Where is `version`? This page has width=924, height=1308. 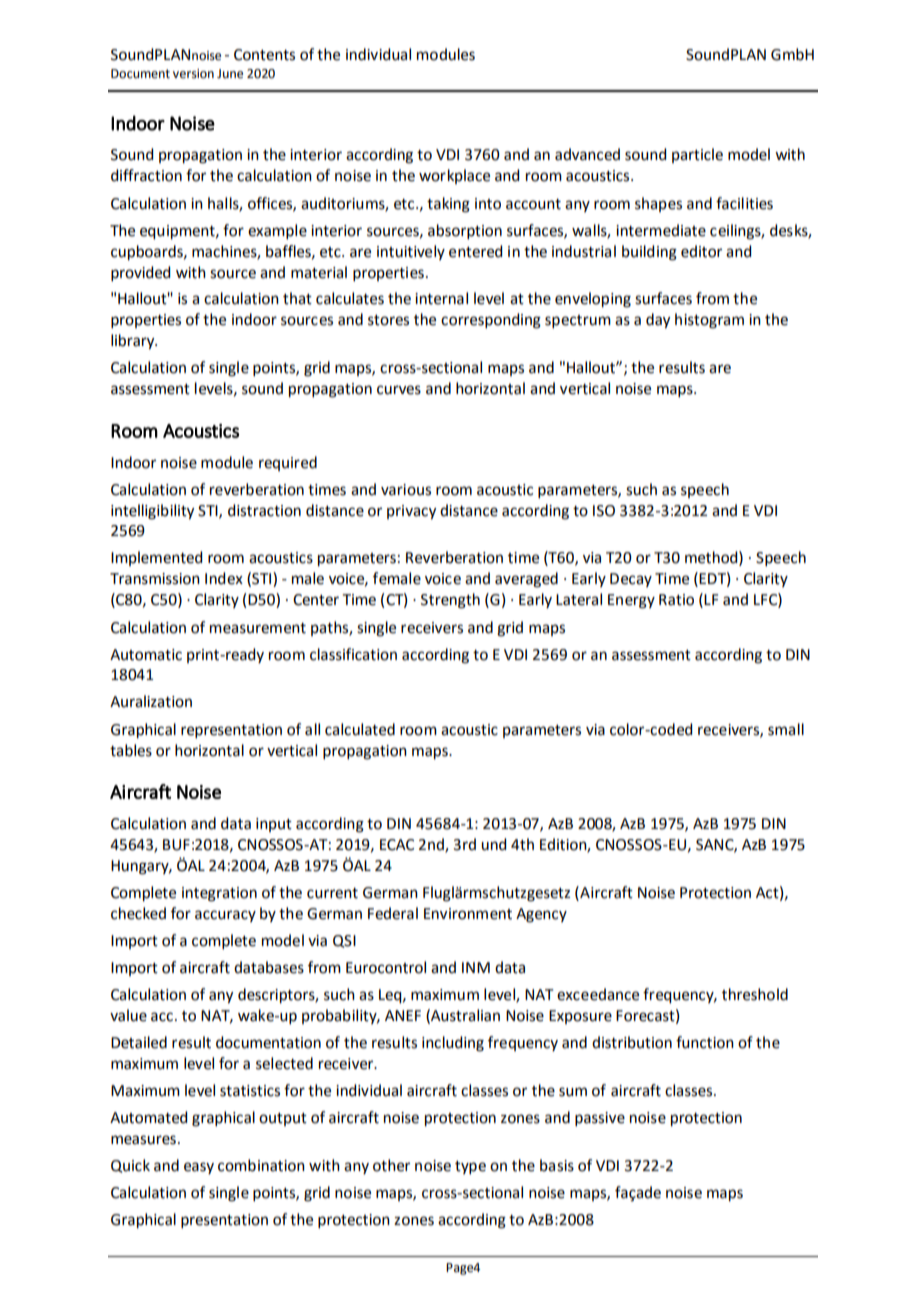 version is located at coordinates (193, 74).
